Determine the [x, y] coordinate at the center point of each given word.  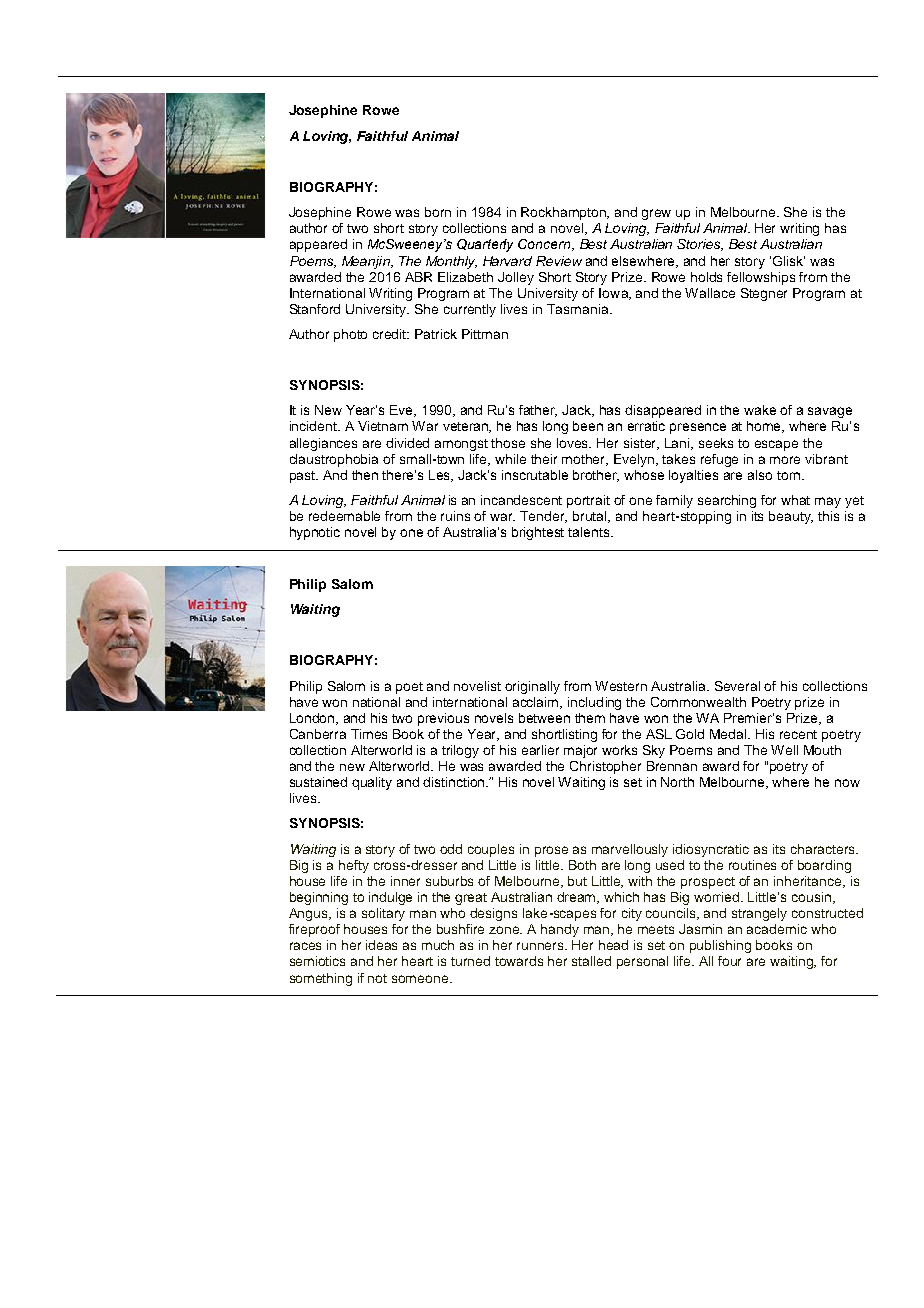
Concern [545, 245]
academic [777, 929]
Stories [700, 245]
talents [590, 532]
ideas [381, 945]
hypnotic [315, 533]
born [438, 212]
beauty [791, 517]
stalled [591, 961]
